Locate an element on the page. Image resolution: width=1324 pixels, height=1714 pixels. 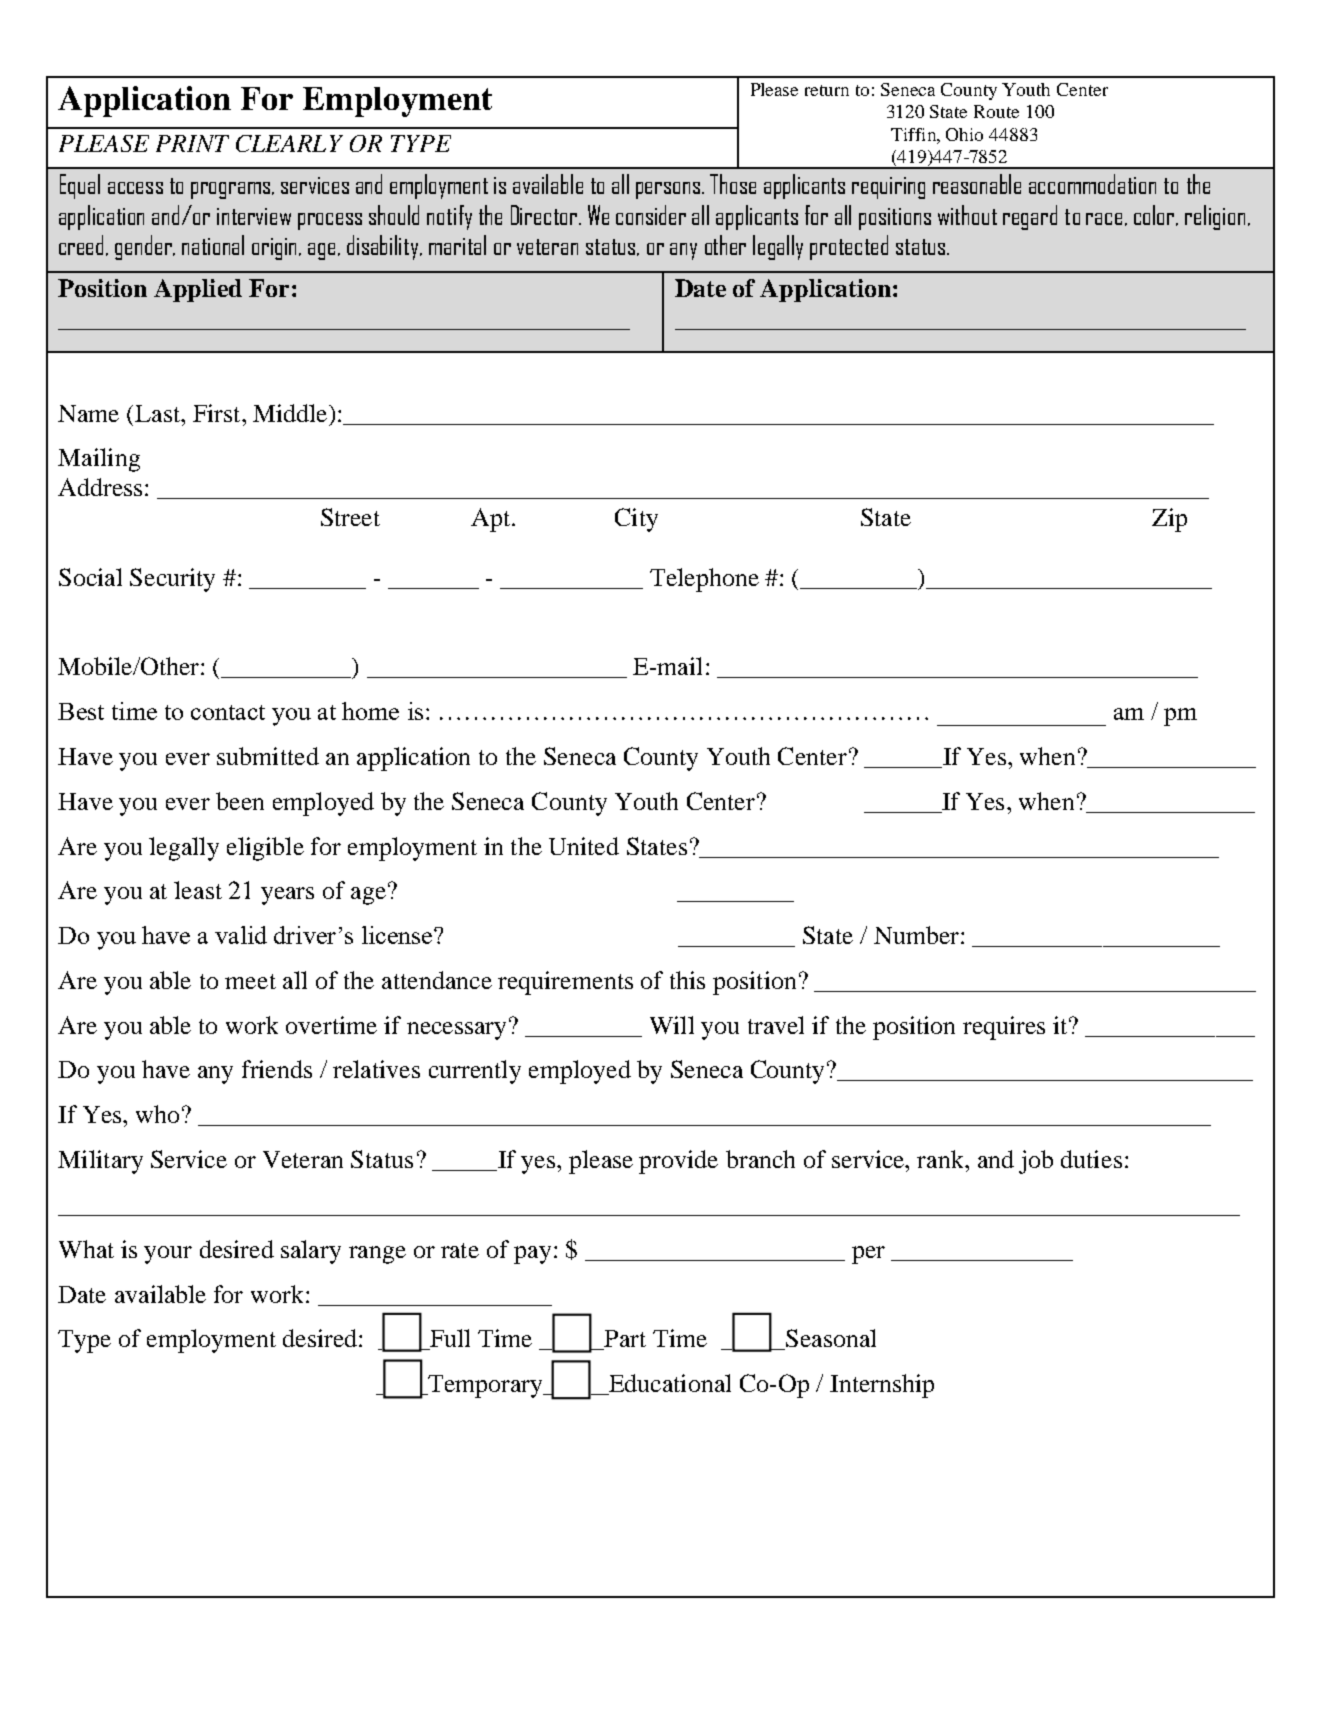
persons is located at coordinates (669, 190).
